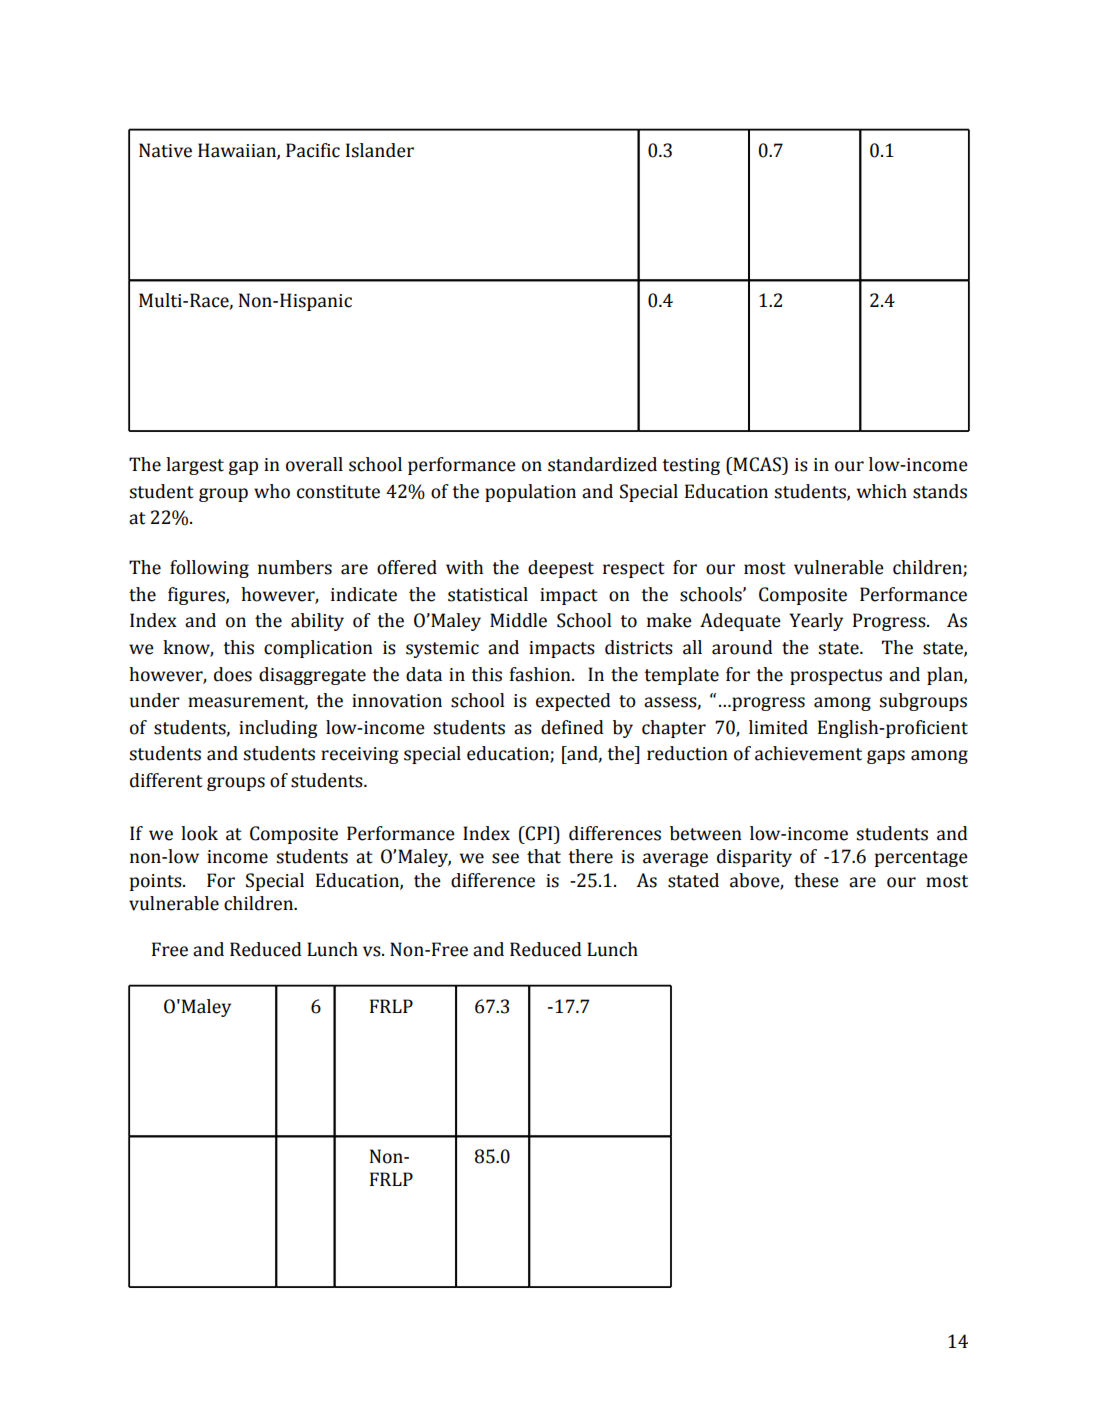 The image size is (1098, 1421). What do you see at coordinates (199, 833) in the page?
I see `look` at bounding box center [199, 833].
